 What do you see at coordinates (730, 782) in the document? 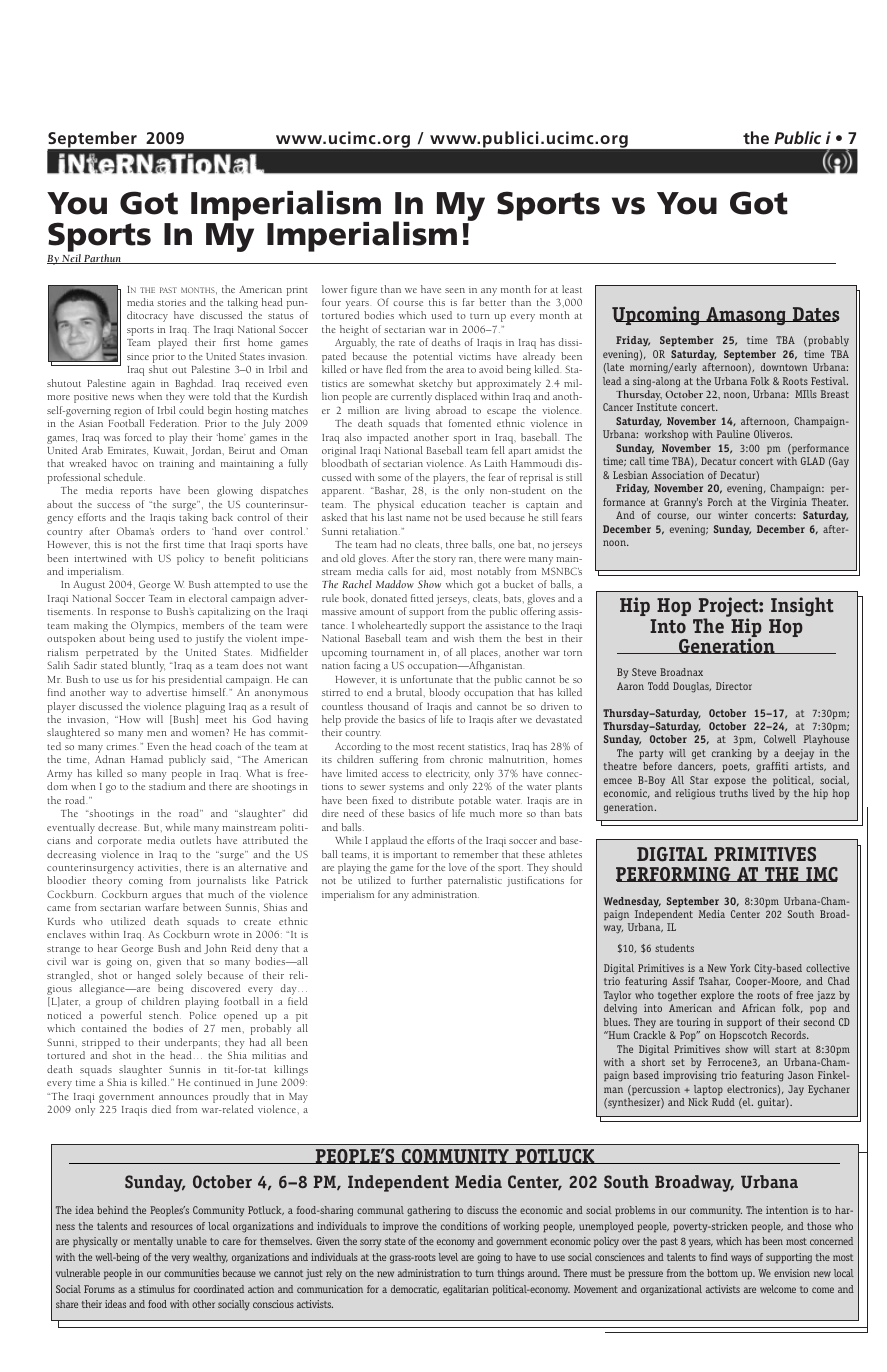
I see `expose` at bounding box center [730, 782].
